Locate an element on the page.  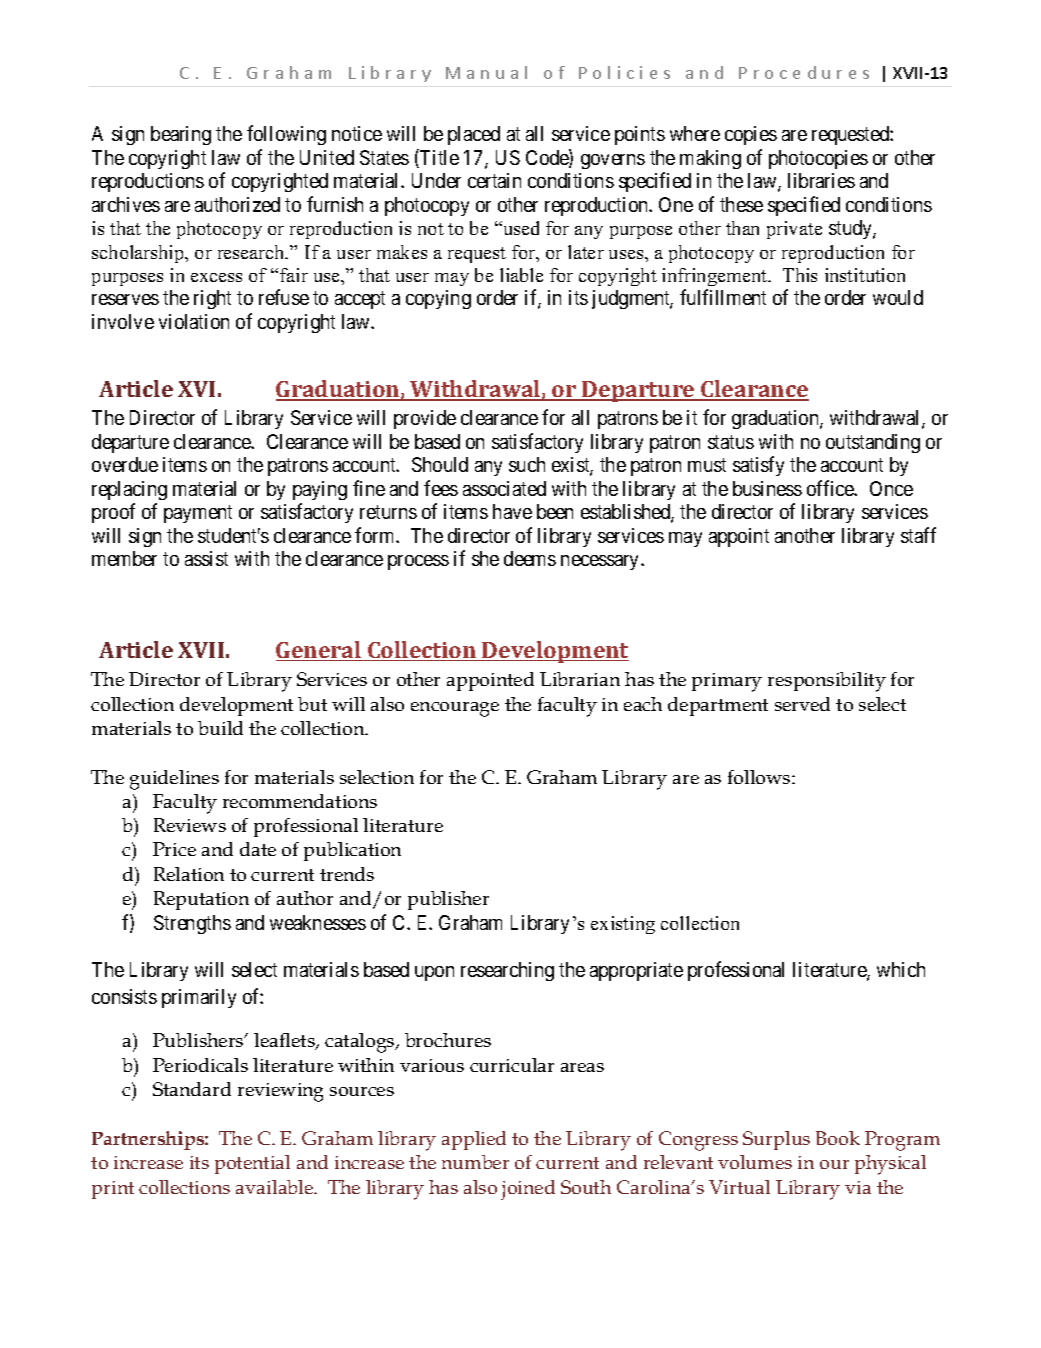
Reviews is located at coordinates (190, 825).
